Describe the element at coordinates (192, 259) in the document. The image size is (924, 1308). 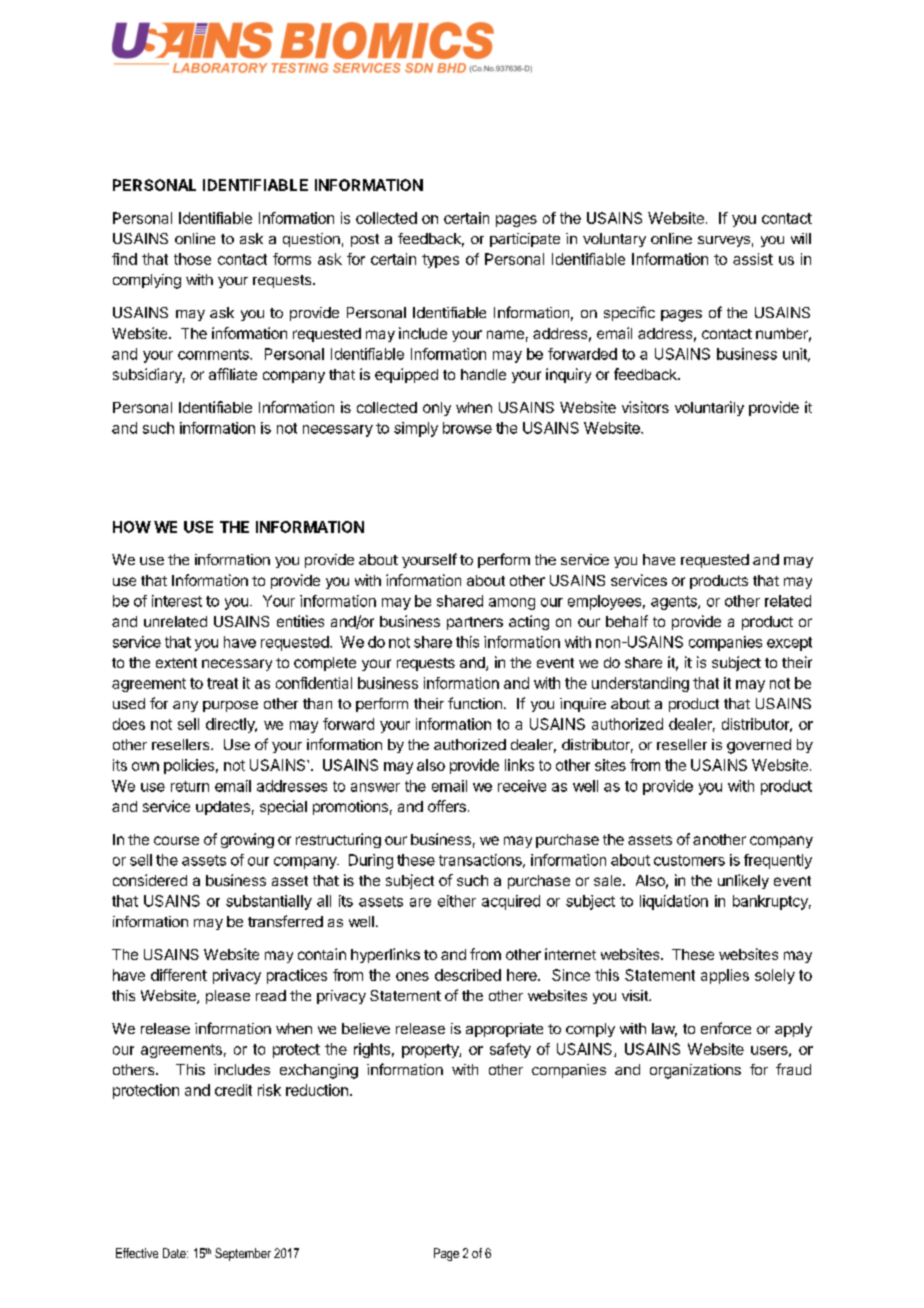
I see `those` at that location.
